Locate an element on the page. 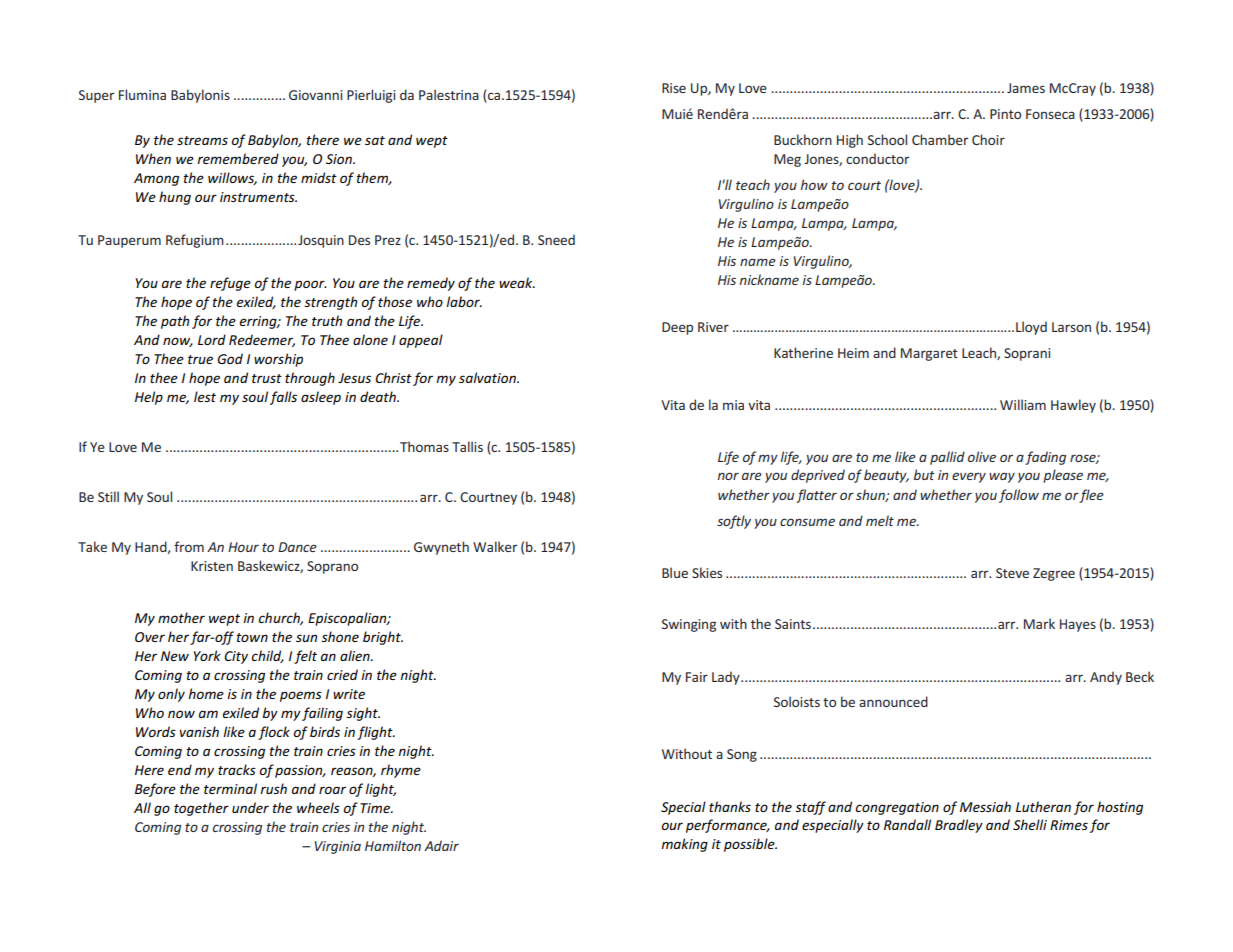 The height and width of the document is (952, 1233). Still is located at coordinates (108, 496).
